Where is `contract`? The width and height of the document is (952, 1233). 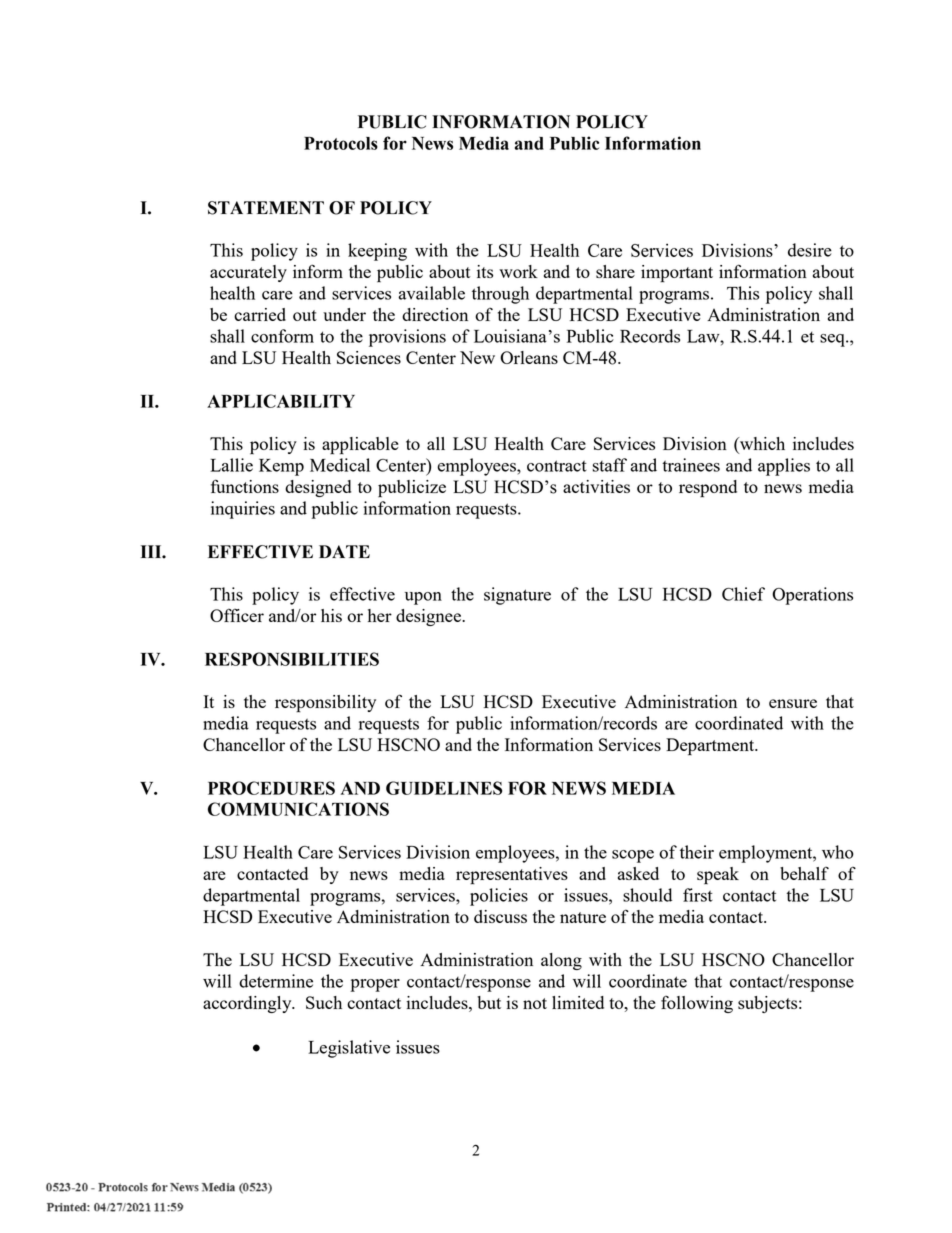
contract is located at coordinates (557, 466).
